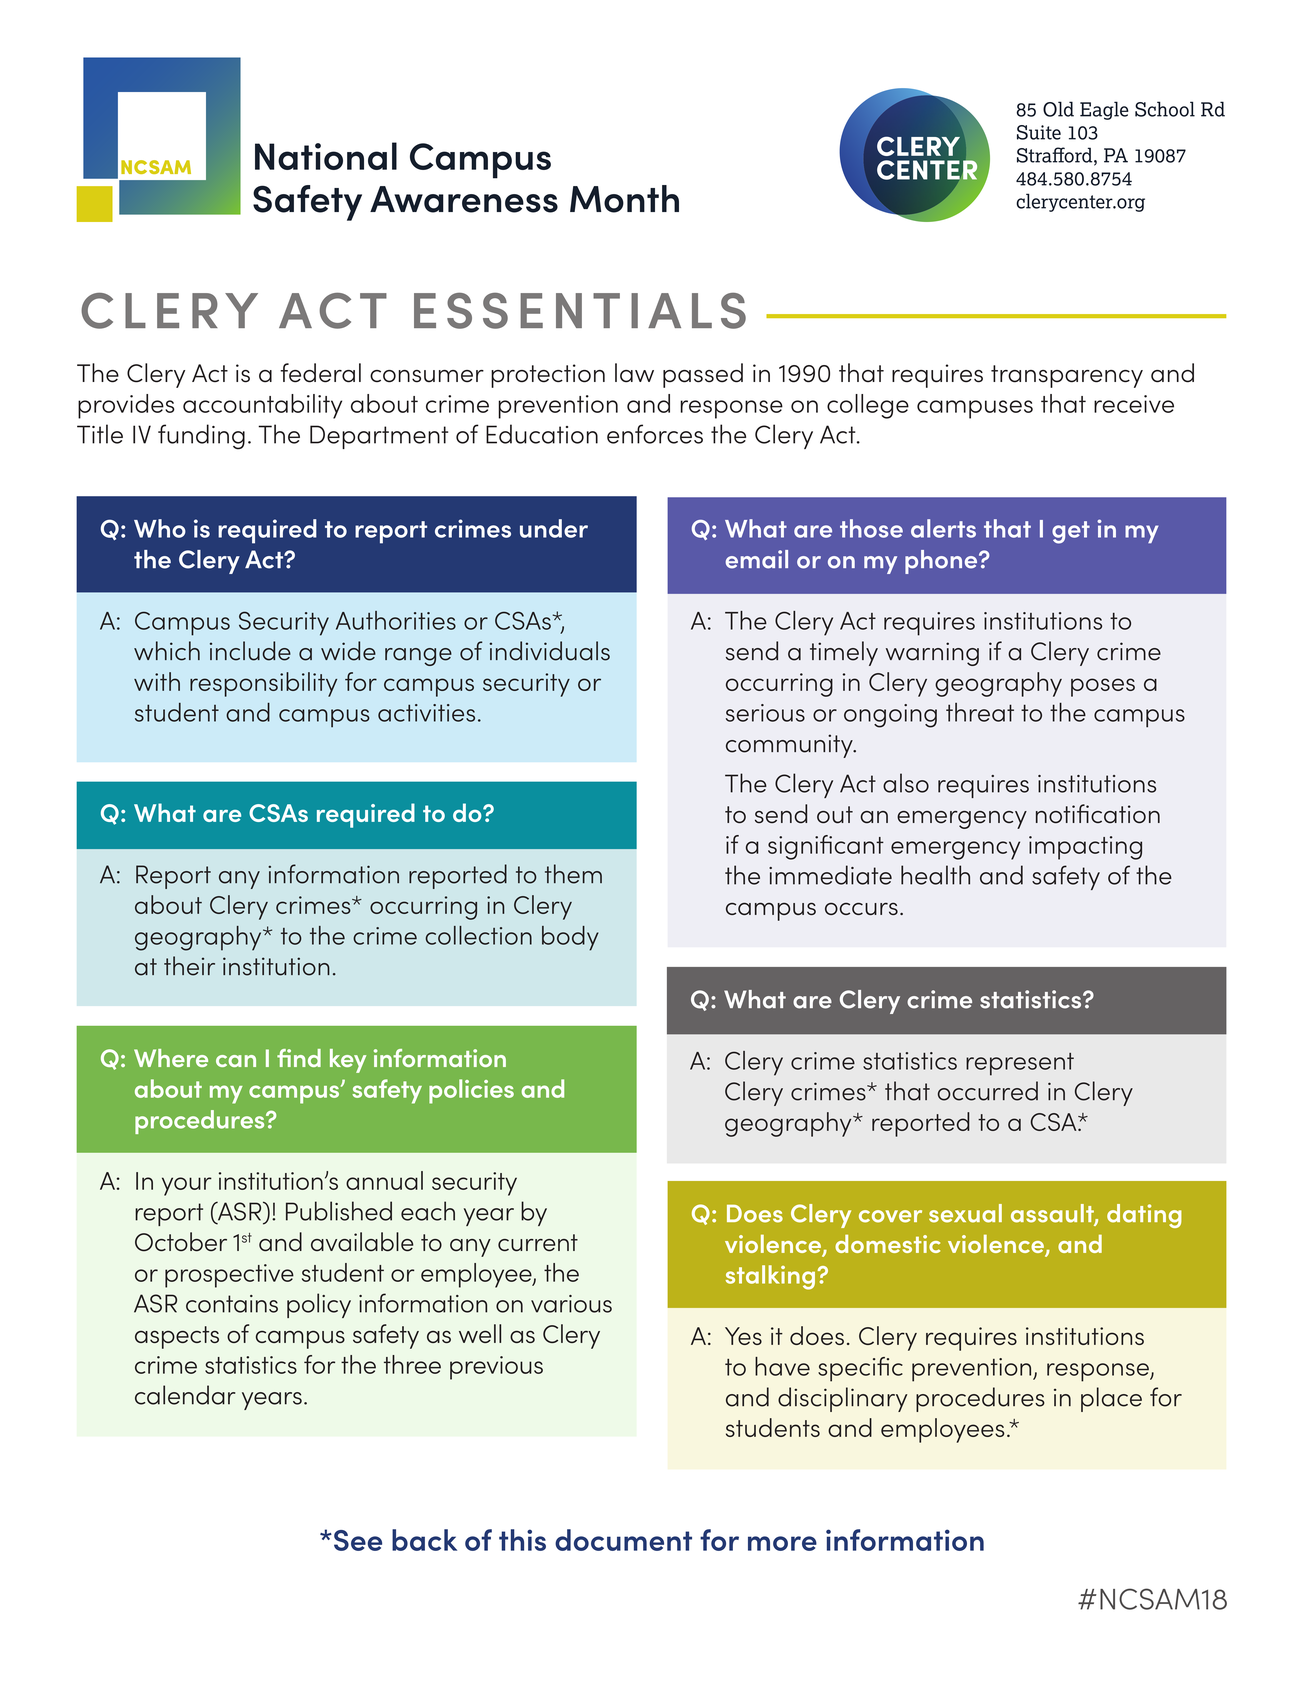 The image size is (1303, 1686). I want to click on See, so click(358, 1540).
